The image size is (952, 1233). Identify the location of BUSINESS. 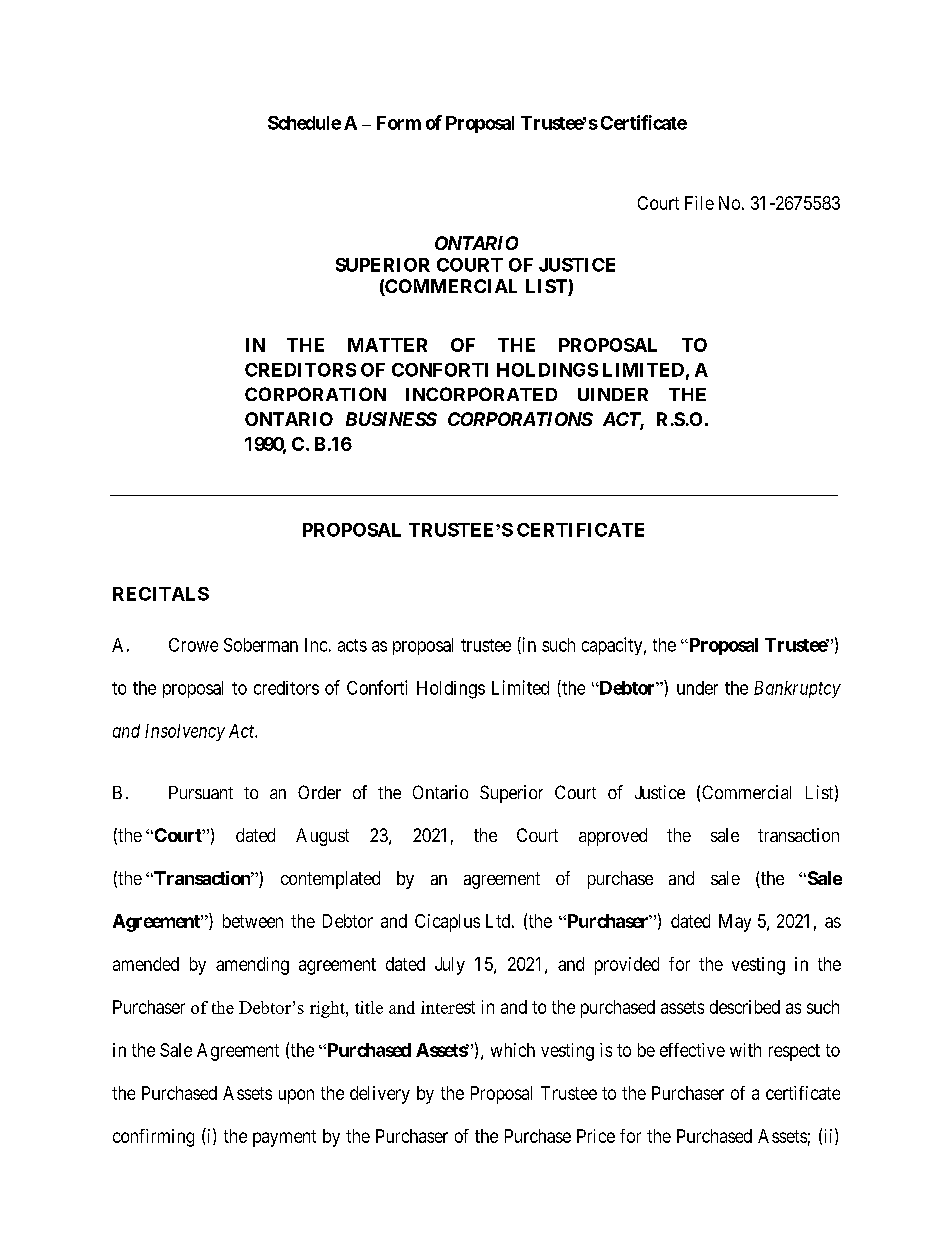
(391, 419).
